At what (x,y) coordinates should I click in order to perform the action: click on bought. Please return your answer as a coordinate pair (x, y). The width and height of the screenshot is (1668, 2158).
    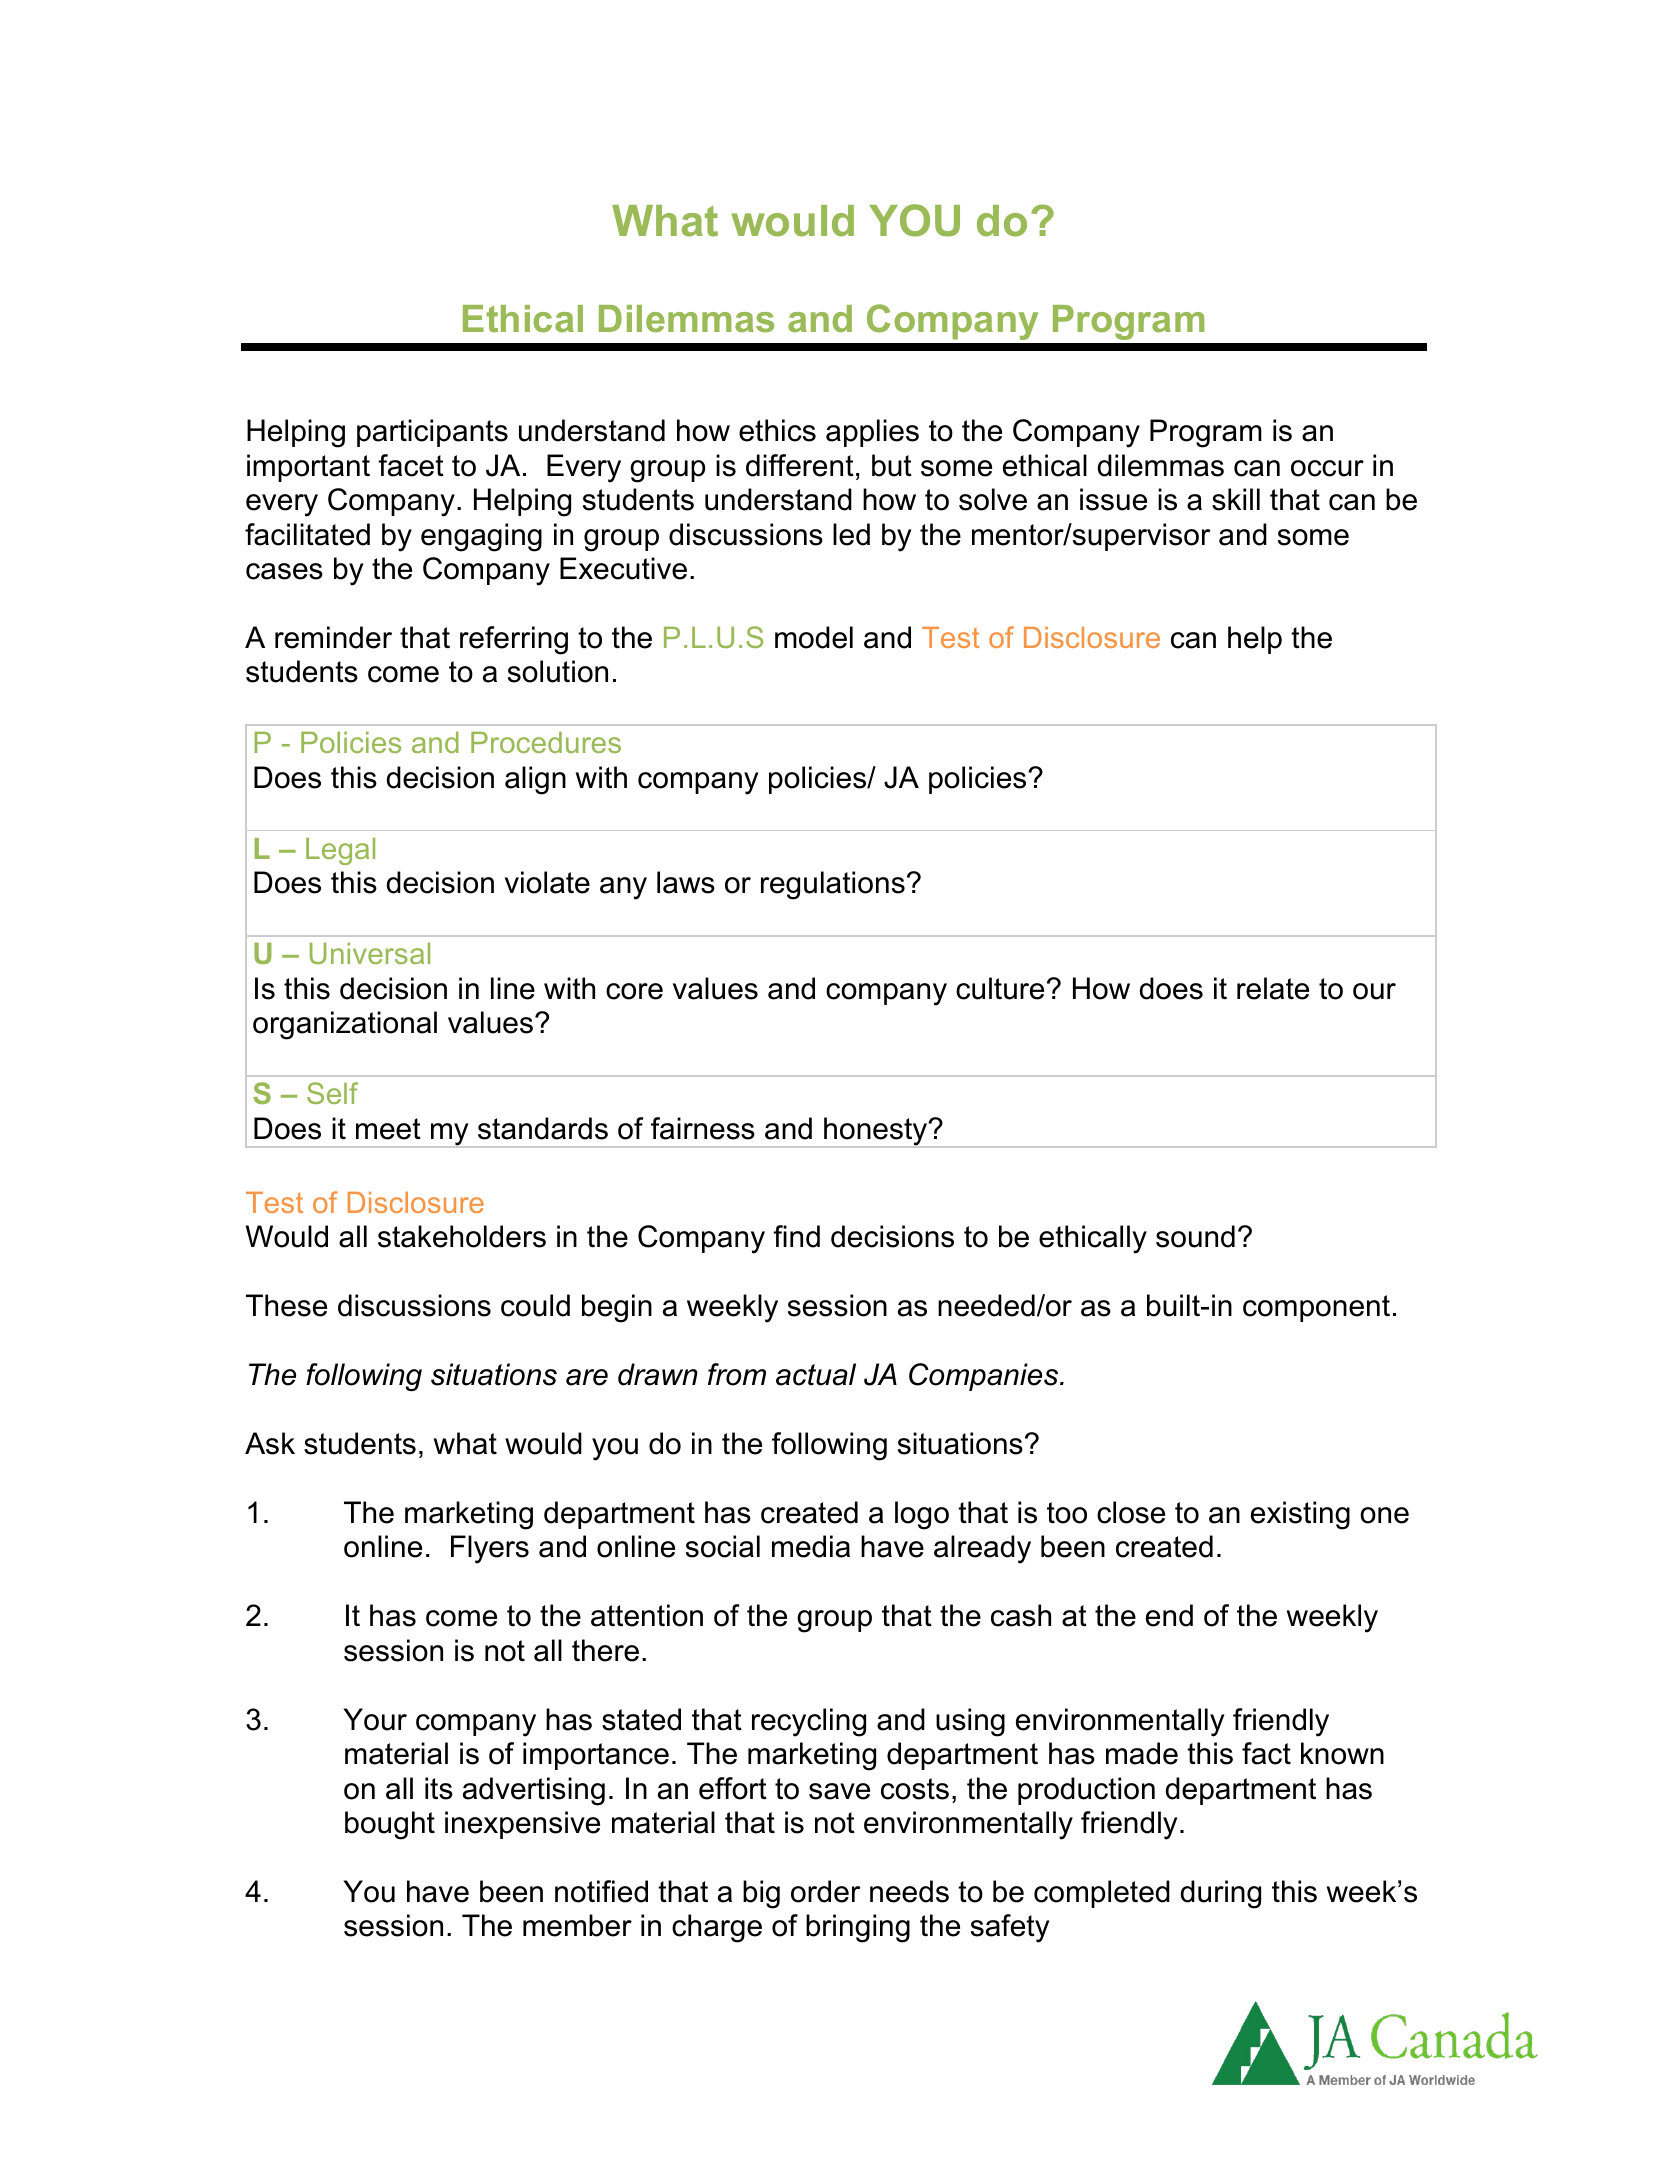
    Looking at the image, I should click on (390, 1825).
